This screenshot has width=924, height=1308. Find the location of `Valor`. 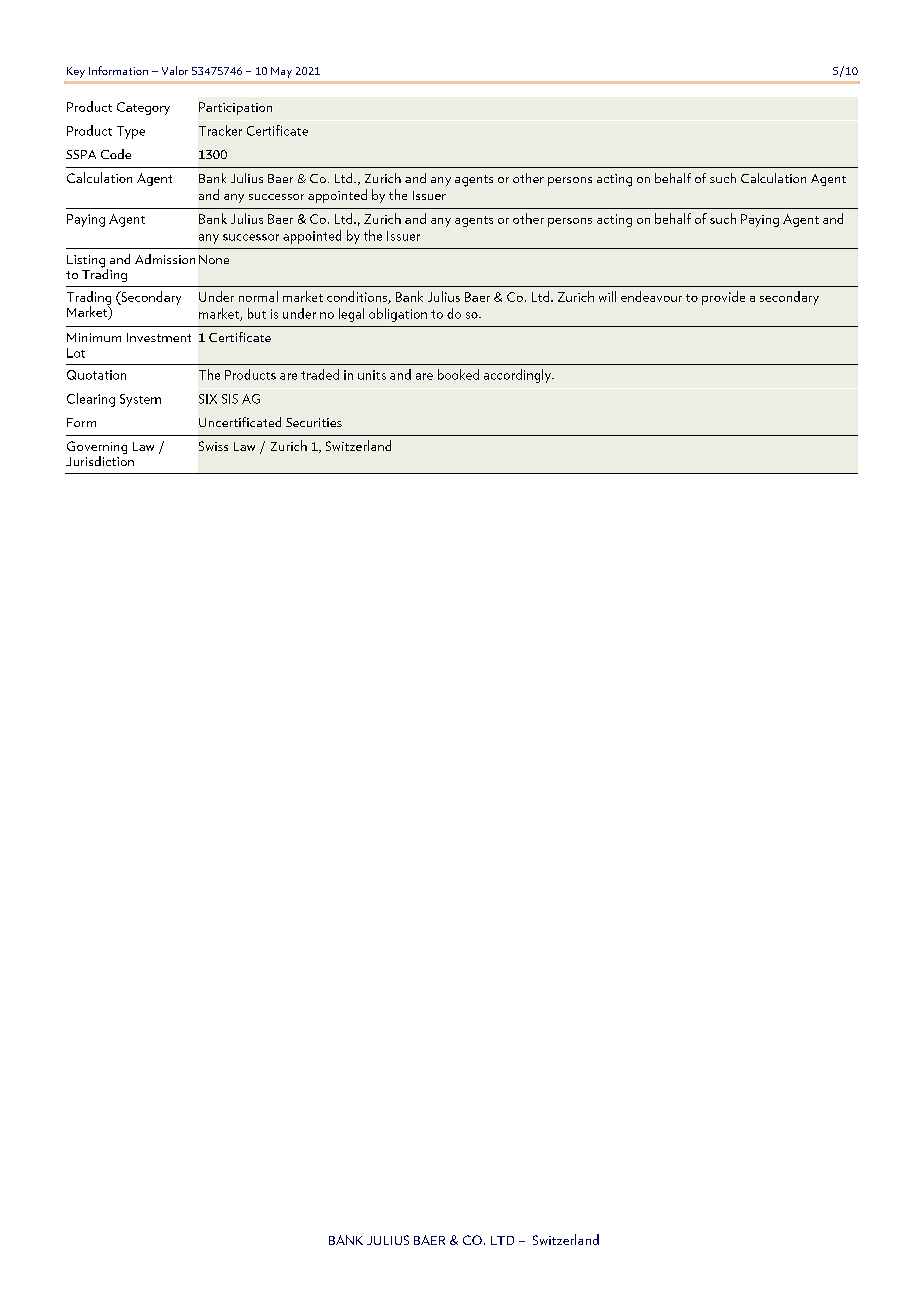

Valor is located at coordinates (175, 70).
